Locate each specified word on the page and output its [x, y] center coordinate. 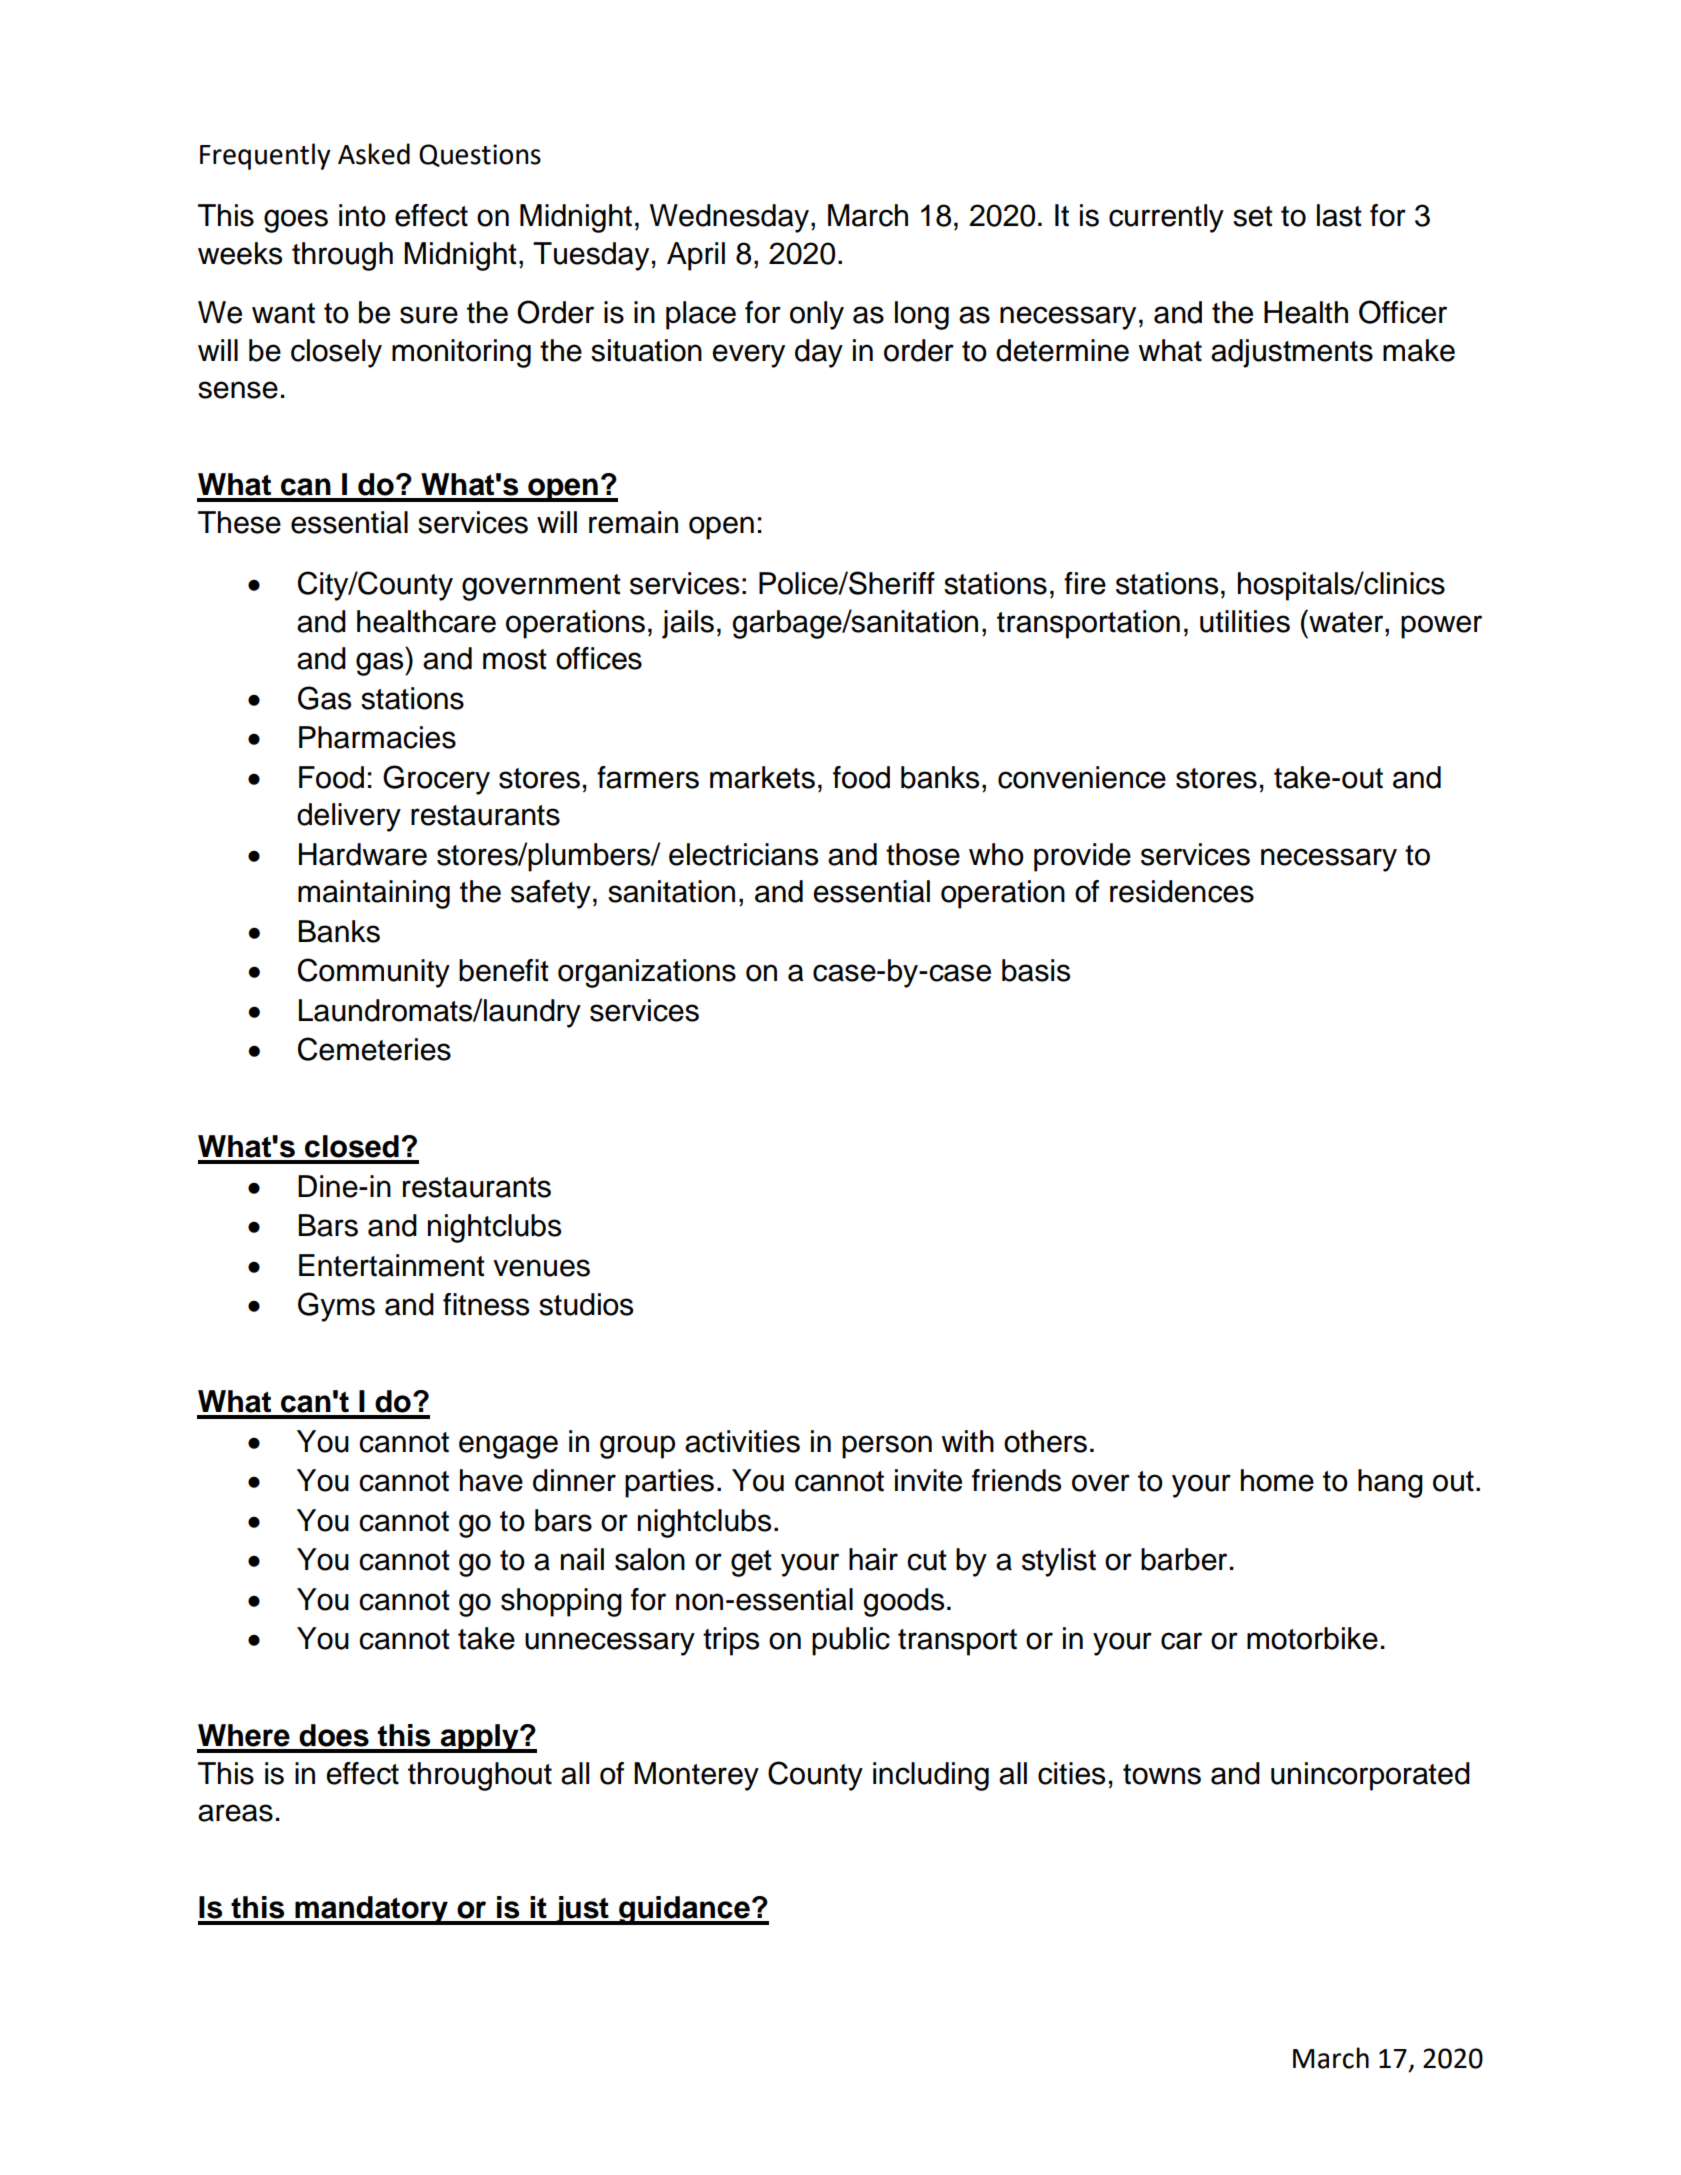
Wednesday [731, 218]
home [1277, 1480]
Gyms [336, 1307]
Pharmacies [377, 737]
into [362, 215]
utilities [1245, 621]
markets [762, 777]
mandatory [371, 1910]
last [1339, 215]
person [887, 1447]
